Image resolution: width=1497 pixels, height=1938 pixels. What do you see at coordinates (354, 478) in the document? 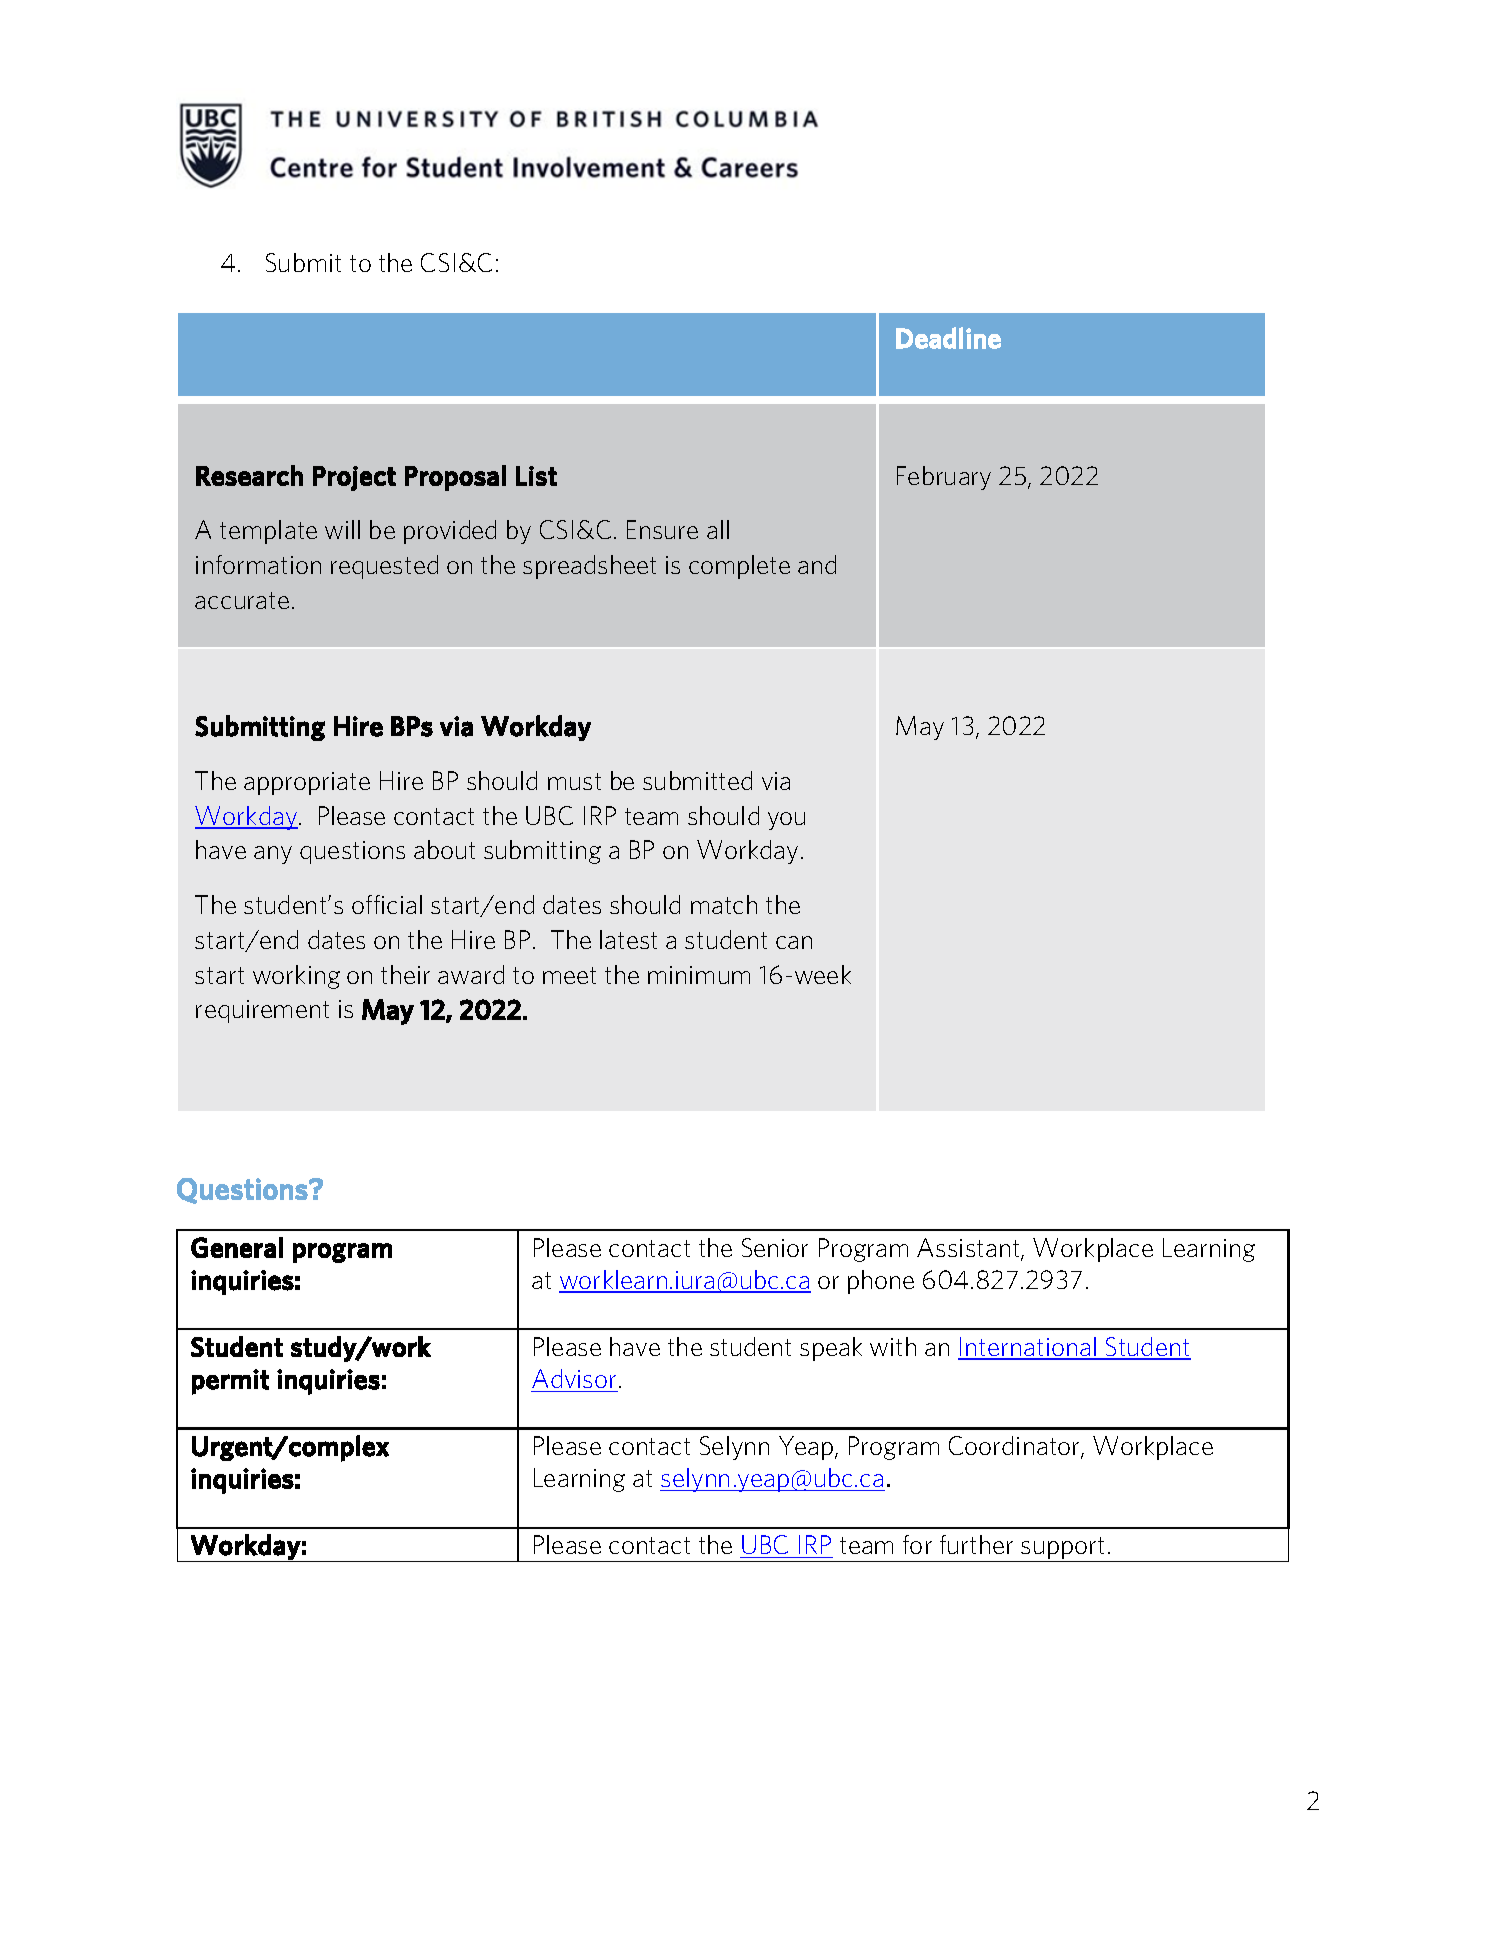
I see `Project` at bounding box center [354, 478].
